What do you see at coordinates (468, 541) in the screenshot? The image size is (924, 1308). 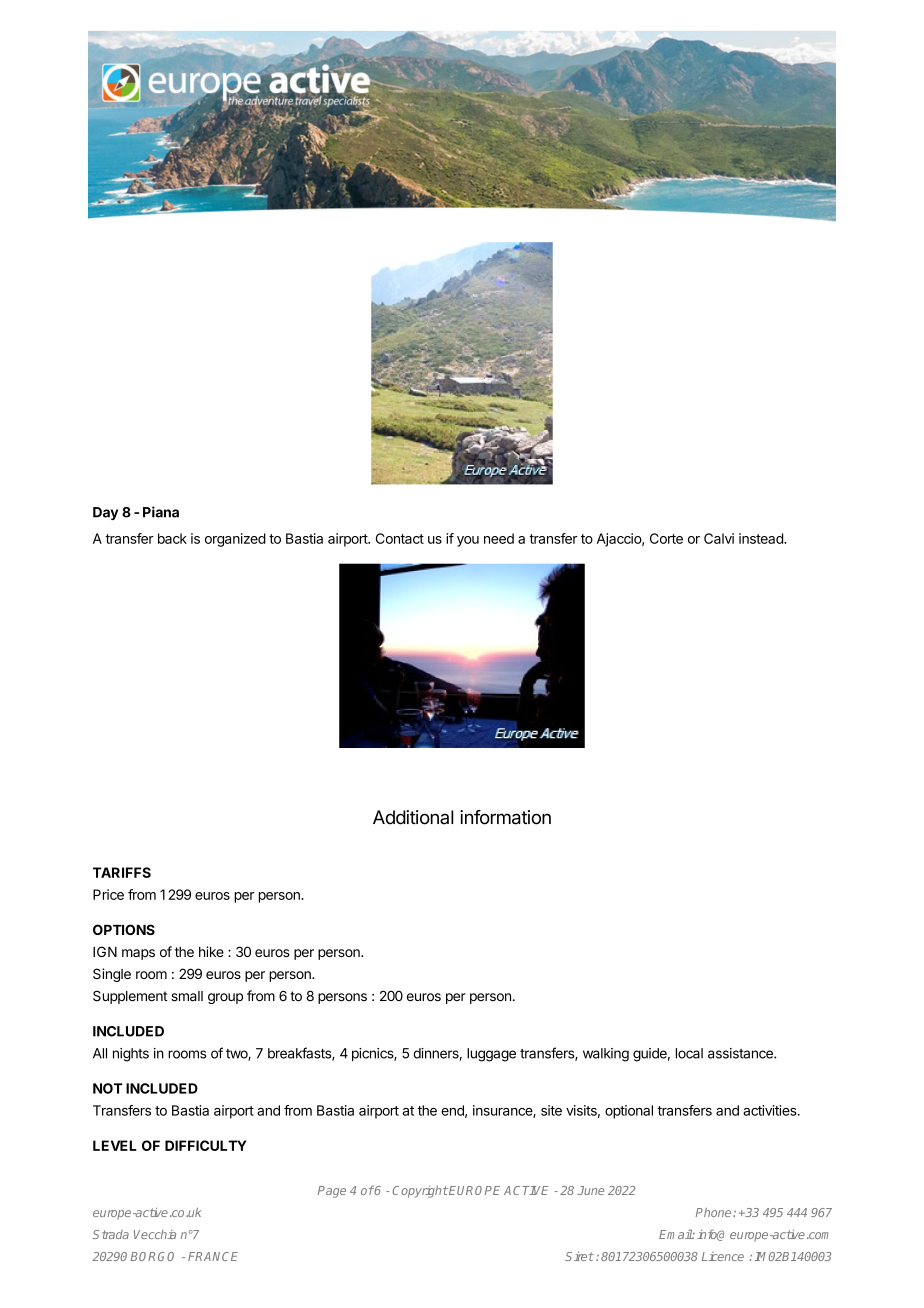 I see `you` at bounding box center [468, 541].
